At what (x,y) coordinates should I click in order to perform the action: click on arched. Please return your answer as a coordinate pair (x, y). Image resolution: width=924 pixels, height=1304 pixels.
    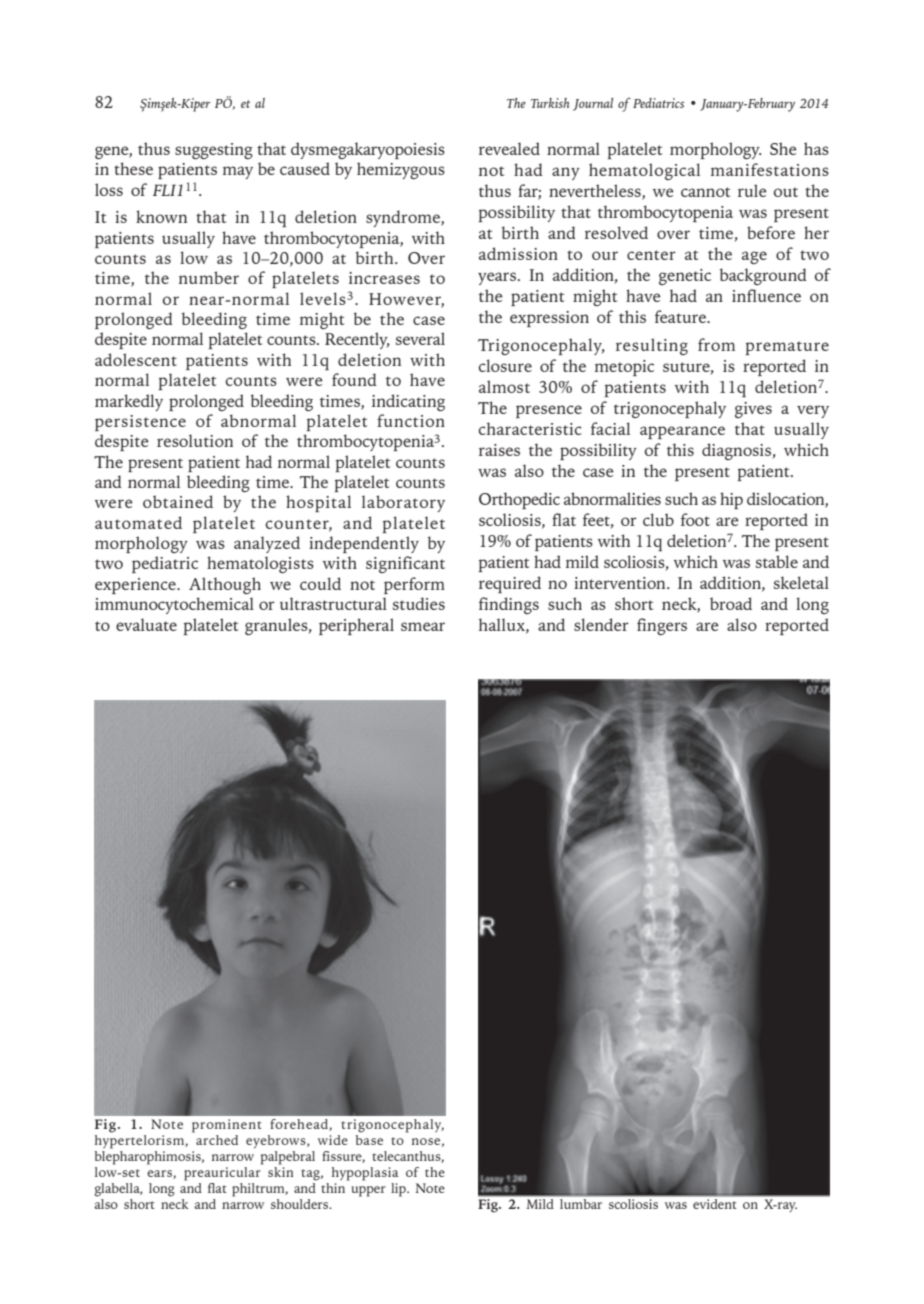
    Looking at the image, I should click on (216, 1138).
